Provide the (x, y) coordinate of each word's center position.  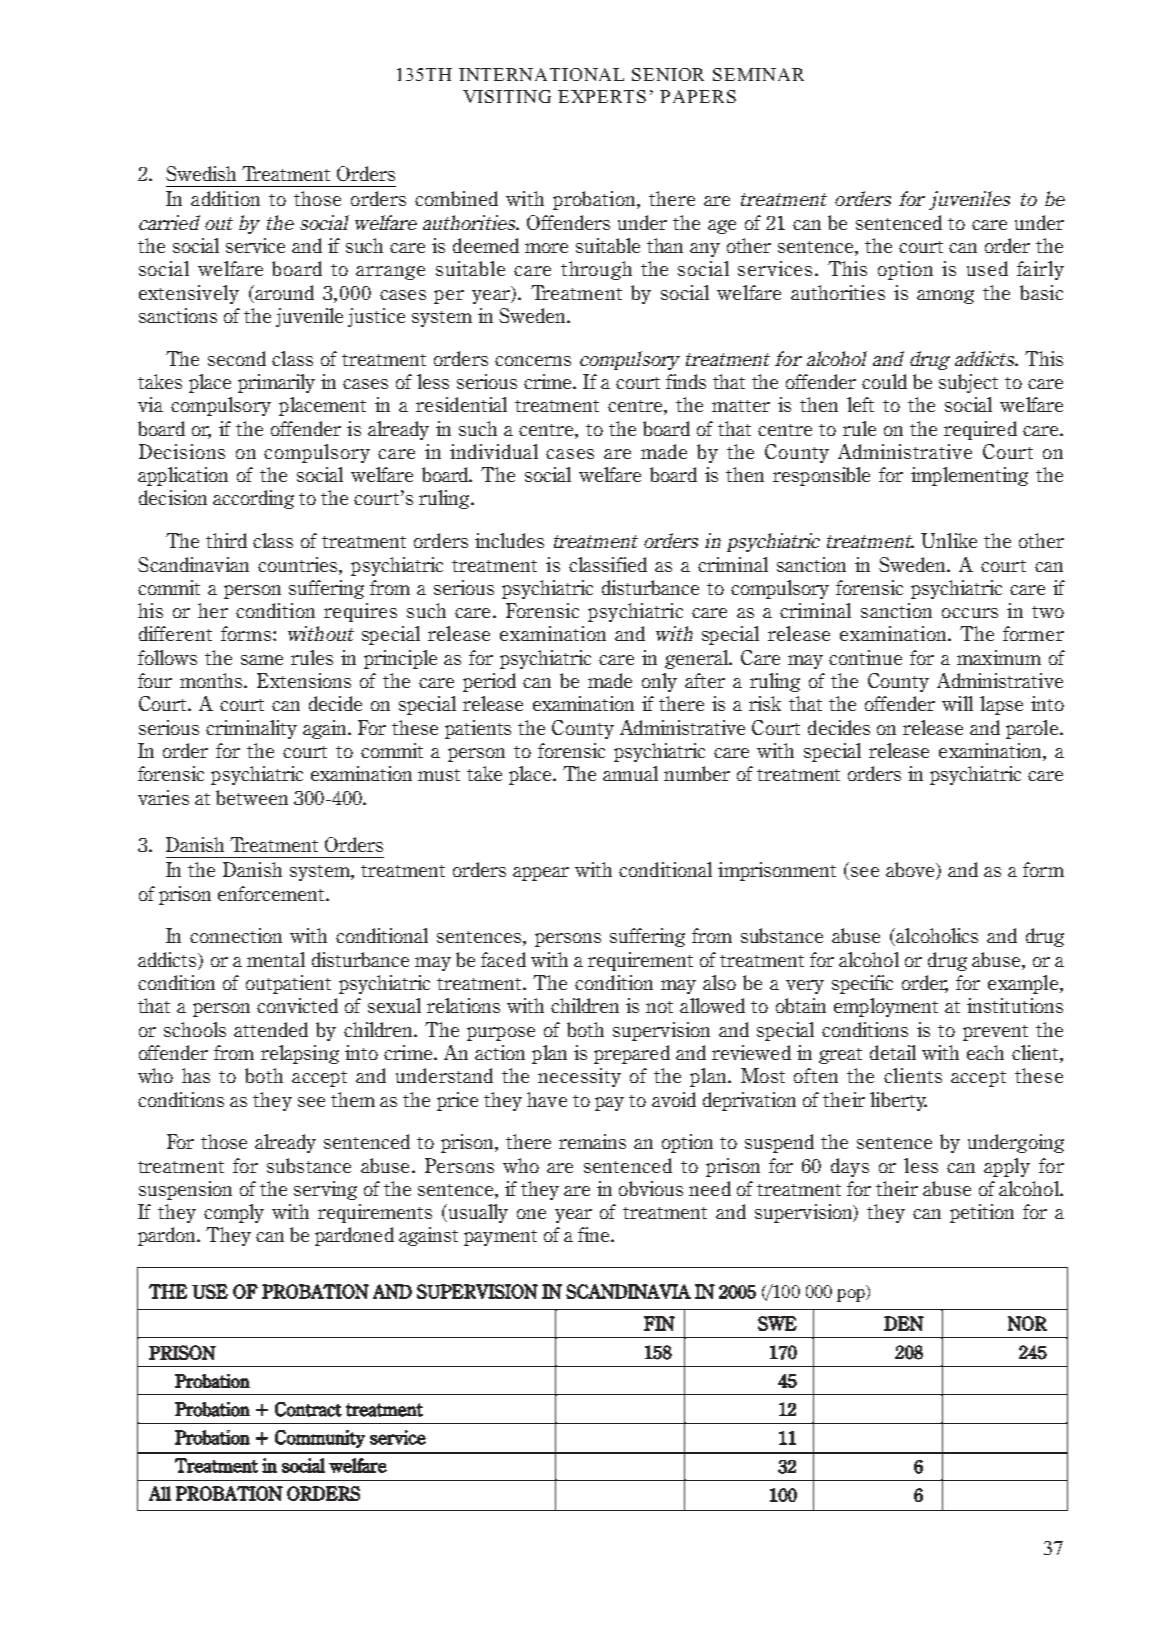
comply (234, 1213)
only (659, 682)
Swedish (201, 173)
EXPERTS (602, 96)
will (957, 703)
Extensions (304, 680)
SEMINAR (758, 74)
